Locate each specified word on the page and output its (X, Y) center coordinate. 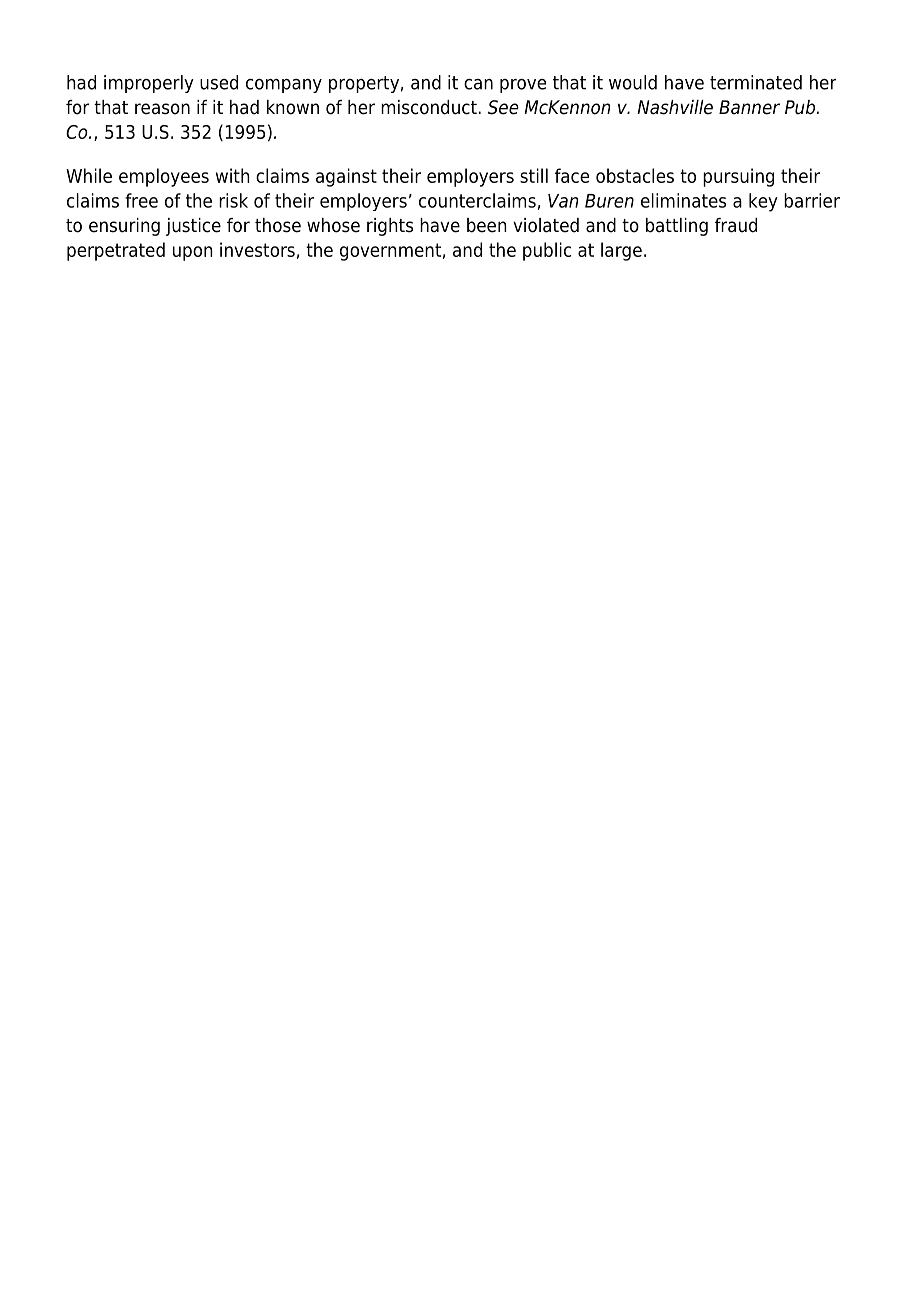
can (478, 84)
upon (193, 253)
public (547, 251)
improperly (149, 84)
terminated (756, 82)
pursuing (738, 177)
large (621, 251)
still (534, 175)
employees (164, 177)
